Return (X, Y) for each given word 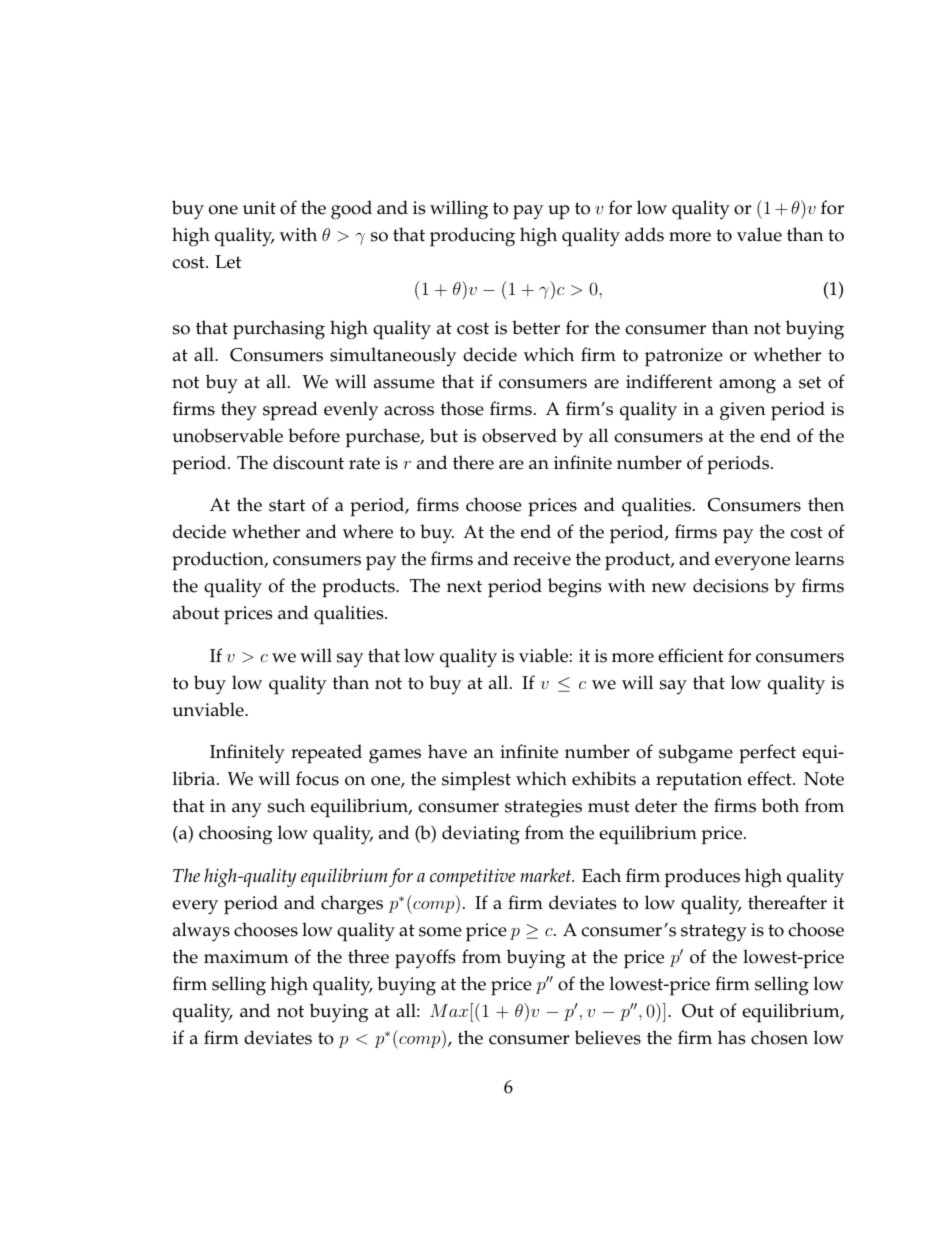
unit (259, 208)
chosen (779, 1037)
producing (472, 237)
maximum (246, 957)
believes (608, 1037)
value (759, 234)
